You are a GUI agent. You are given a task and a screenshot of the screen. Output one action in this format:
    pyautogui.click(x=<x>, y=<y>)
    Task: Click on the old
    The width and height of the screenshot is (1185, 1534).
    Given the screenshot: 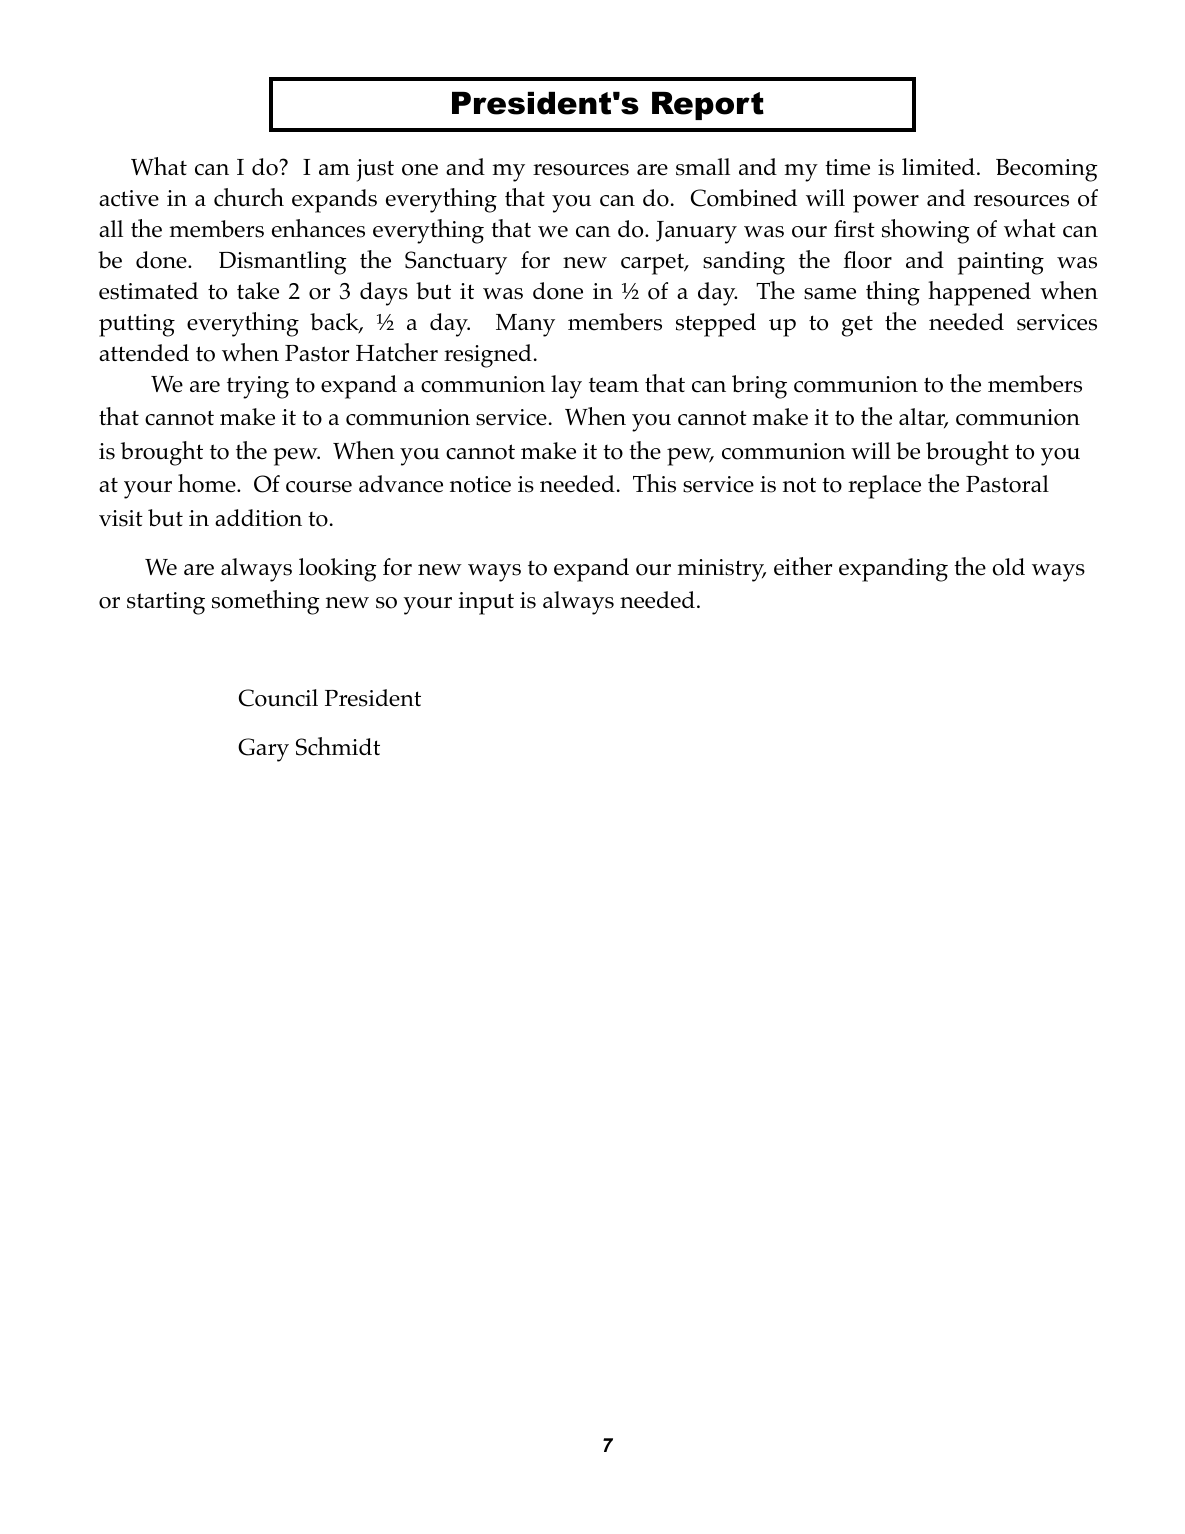 What is the action you would take?
    pyautogui.click(x=1008, y=567)
